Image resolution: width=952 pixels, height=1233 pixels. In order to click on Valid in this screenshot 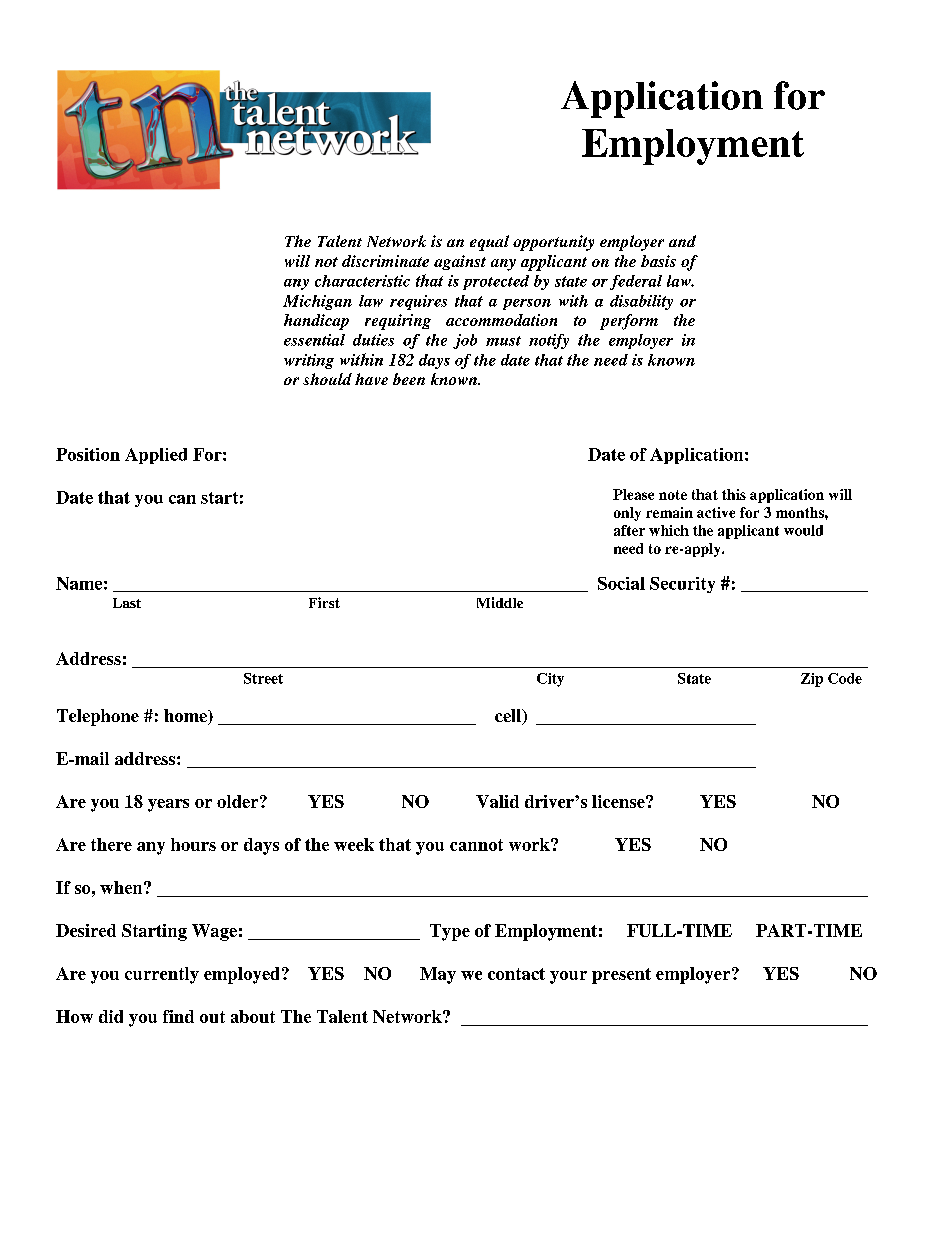, I will do `click(497, 801)`.
